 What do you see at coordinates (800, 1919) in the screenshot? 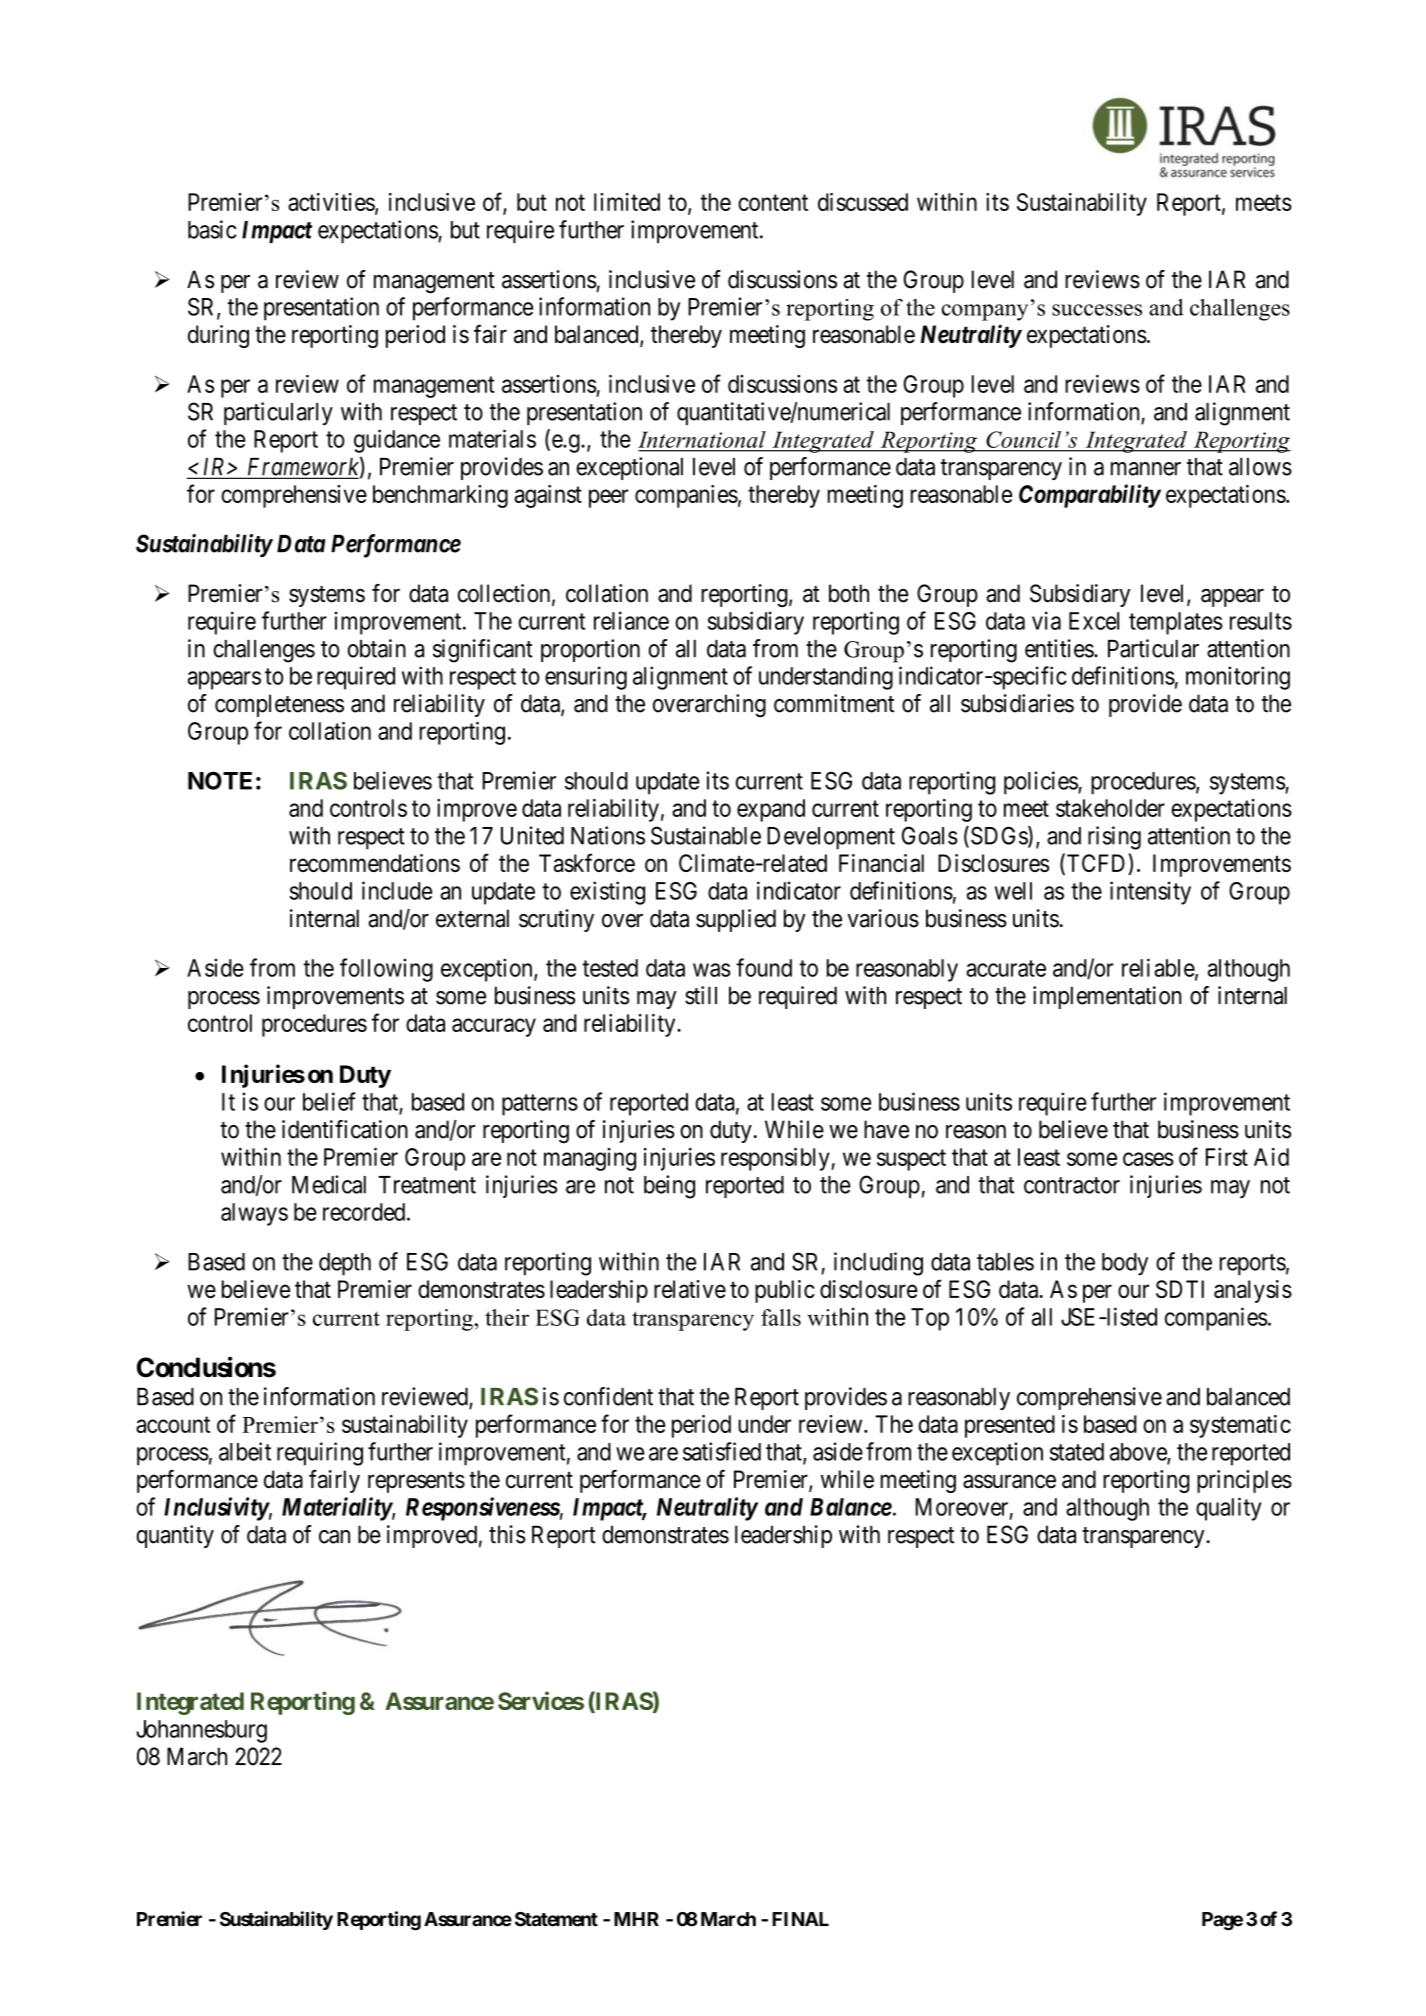
I see `FINAL` at bounding box center [800, 1919].
